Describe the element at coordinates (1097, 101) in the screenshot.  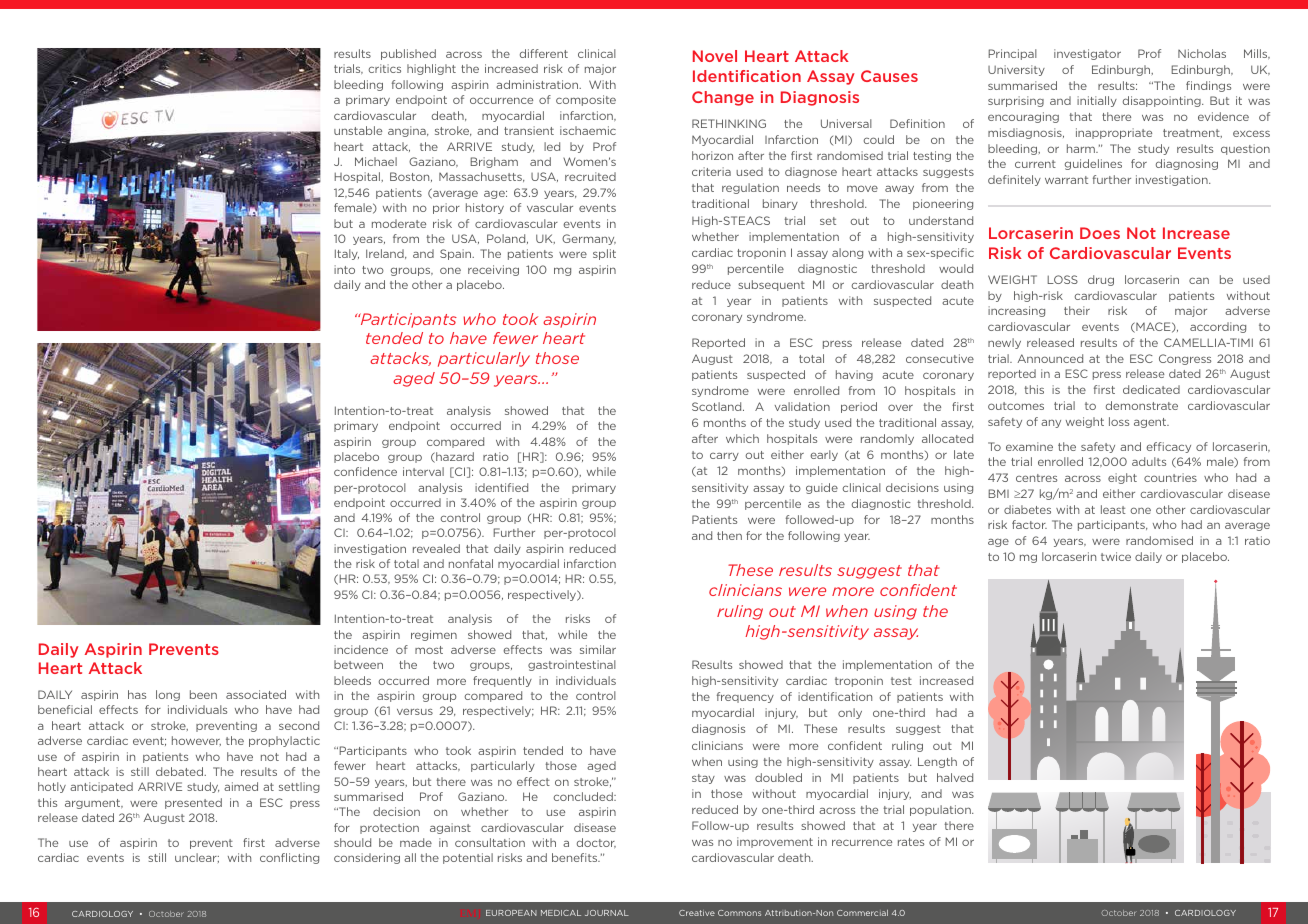
I see `initially` at that location.
